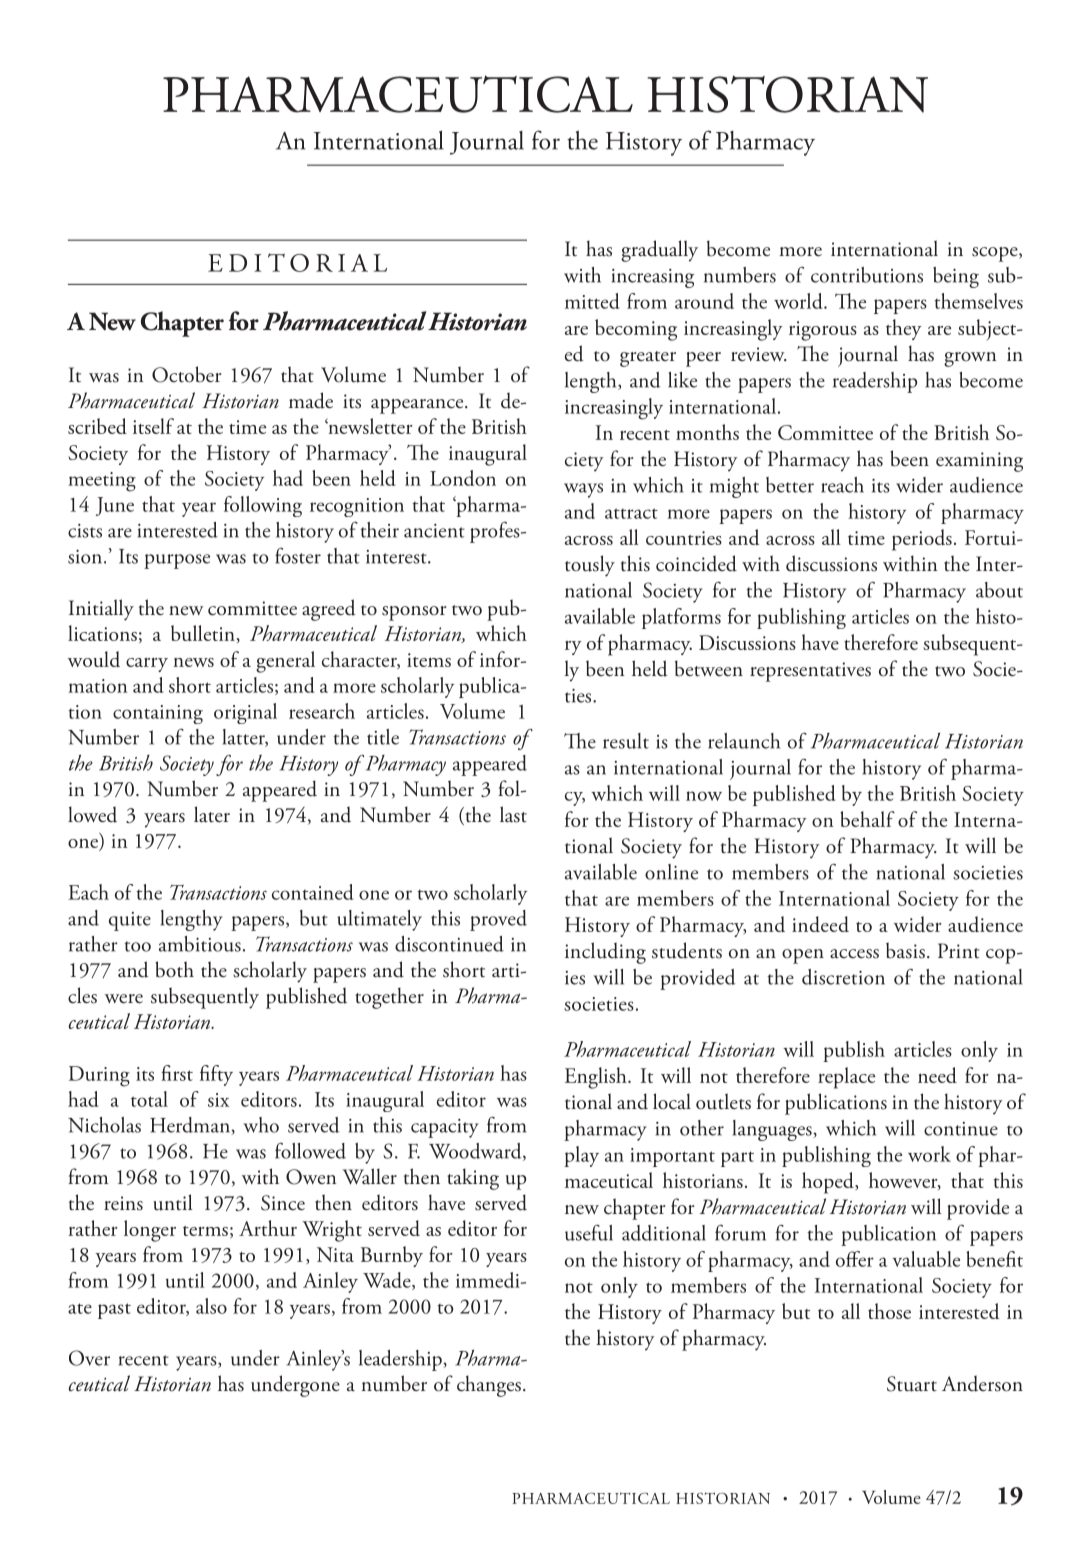 The width and height of the page is (1091, 1553). I want to click on October, so click(186, 374).
